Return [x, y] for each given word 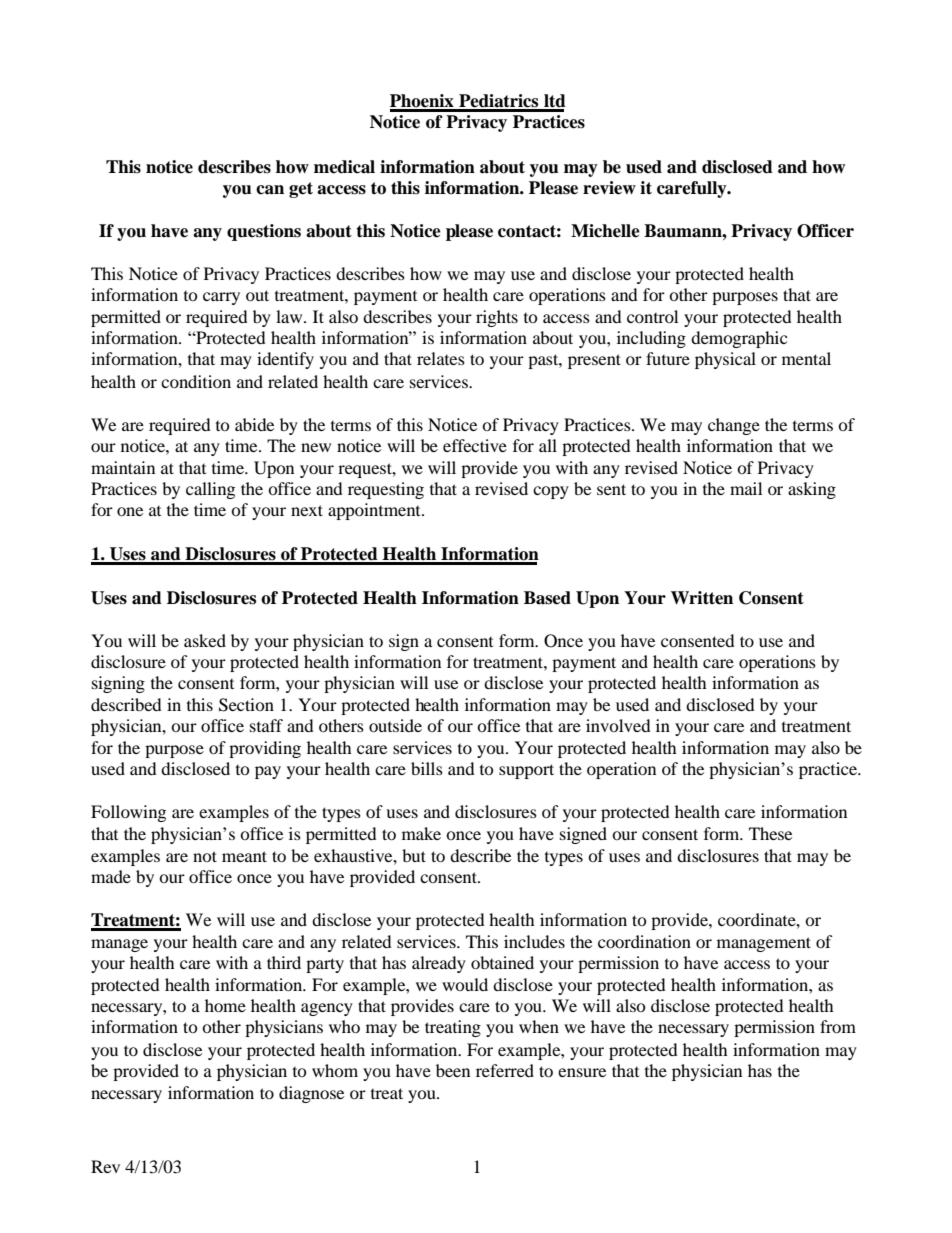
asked [205, 640]
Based [547, 598]
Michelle [605, 231]
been [453, 1070]
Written [702, 598]
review [609, 188]
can [270, 190]
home [225, 1005]
